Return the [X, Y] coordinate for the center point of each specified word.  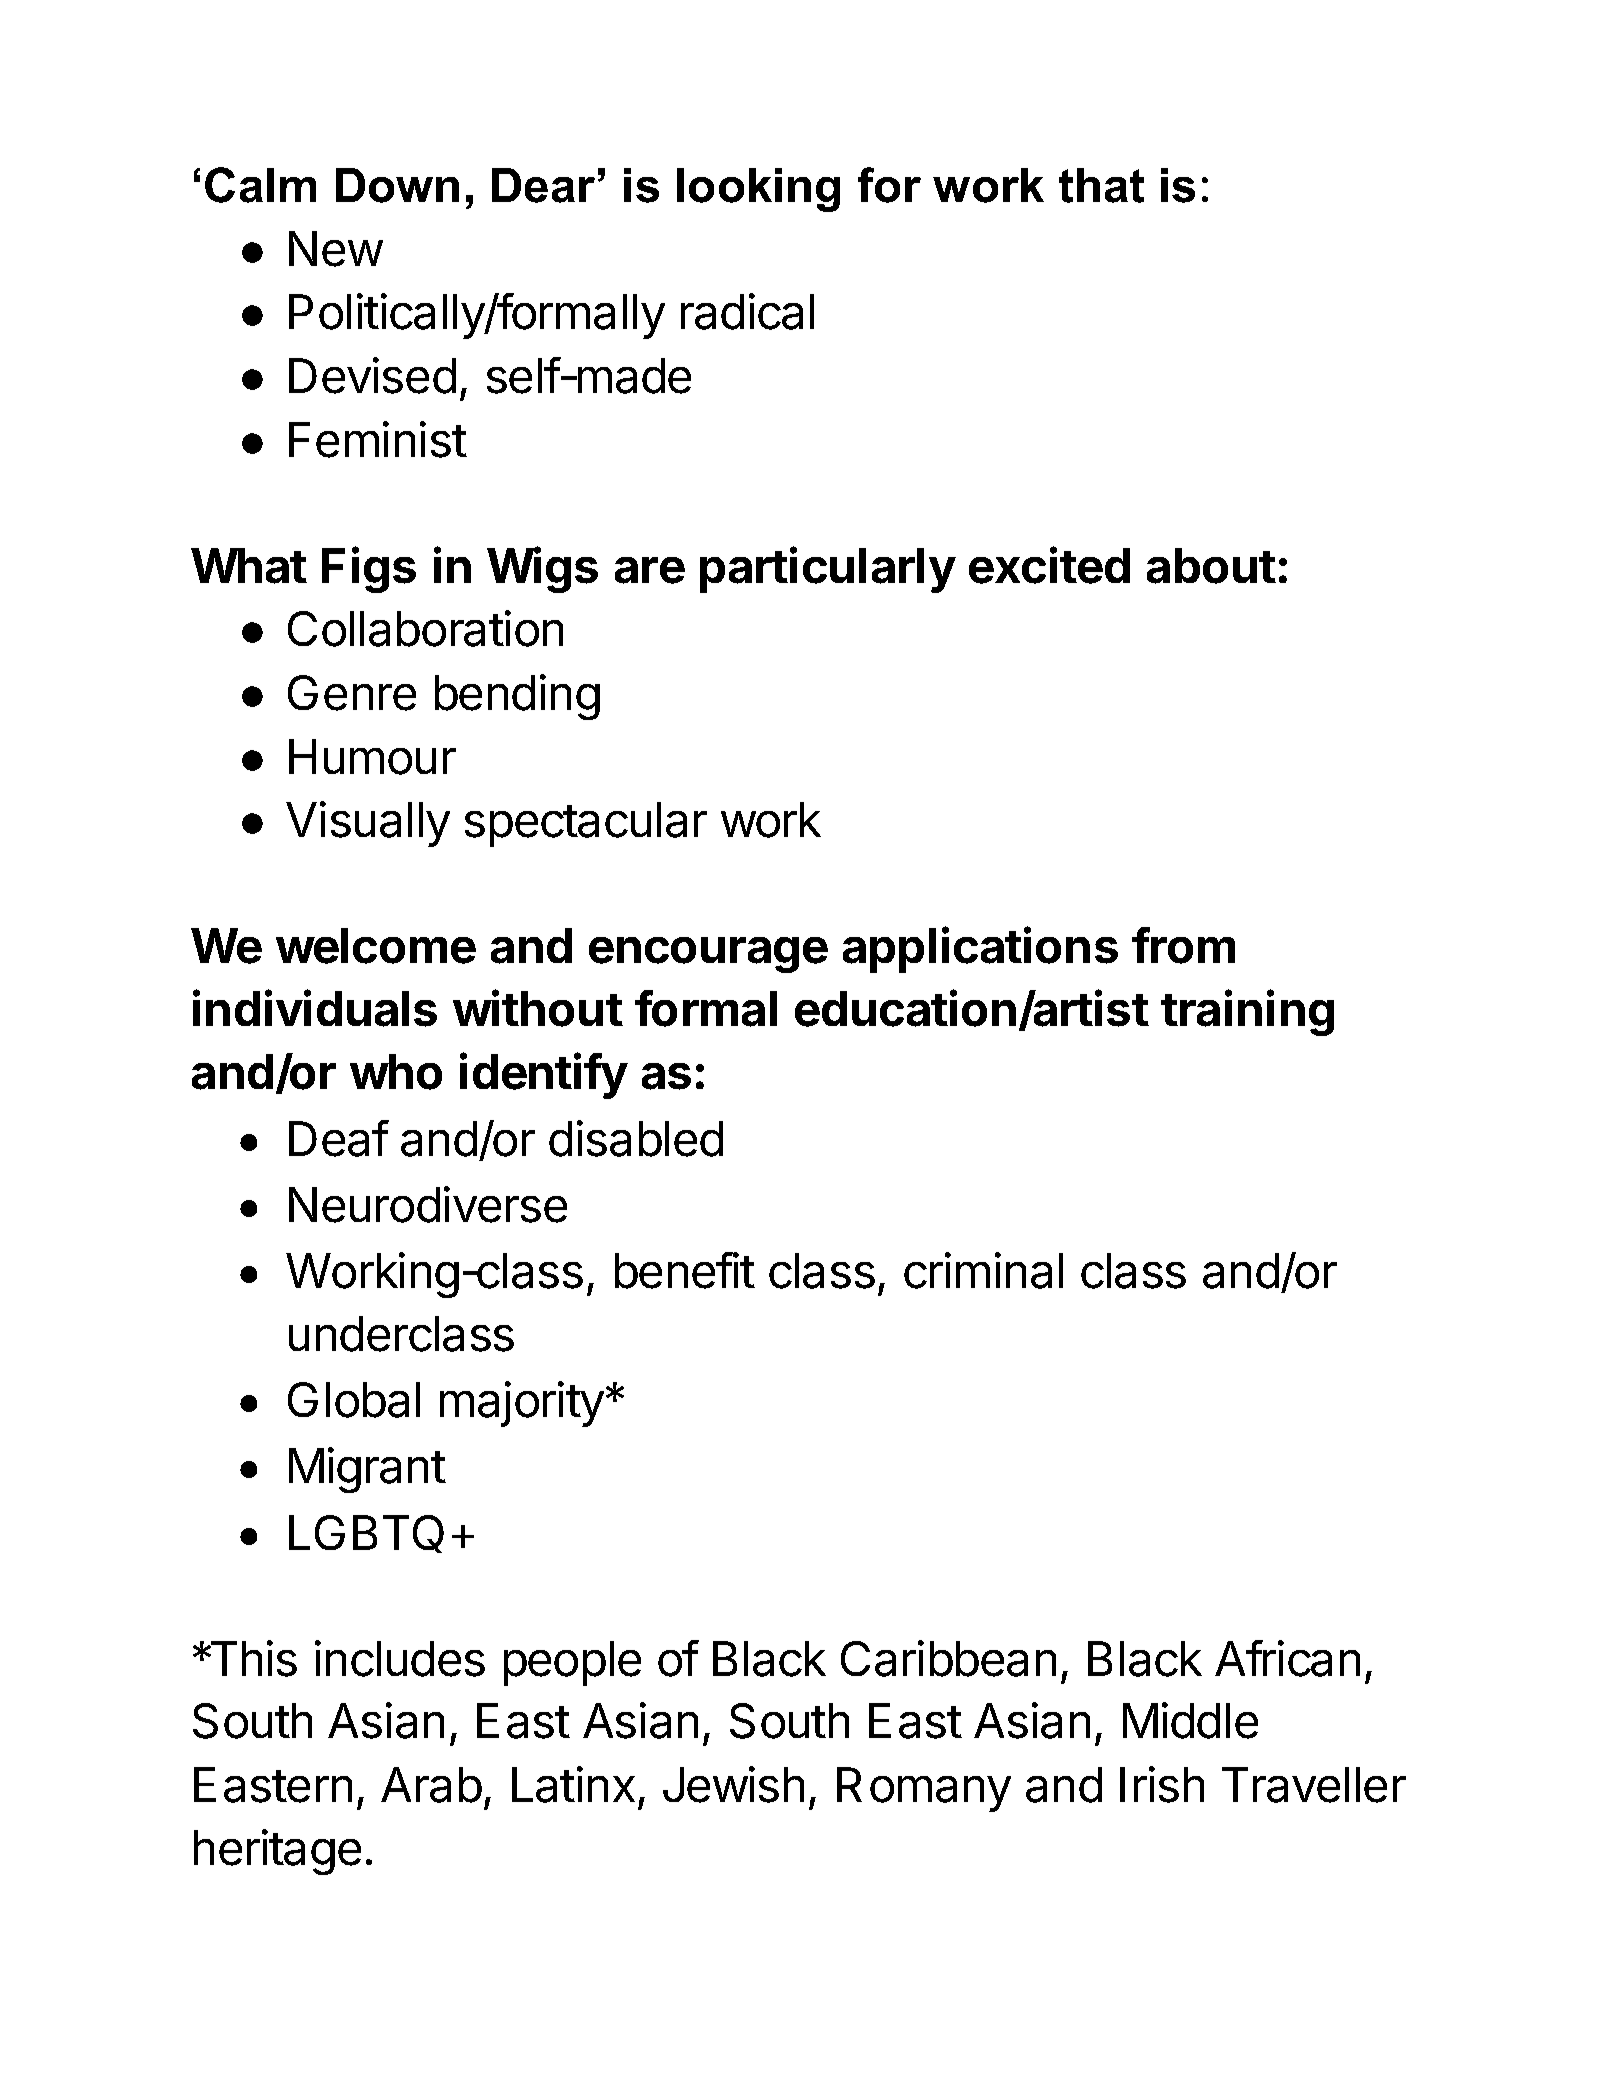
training [1247, 1013]
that [1101, 185]
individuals [315, 1008]
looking [758, 190]
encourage [708, 955]
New [336, 249]
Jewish [733, 1784]
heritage [277, 1852]
